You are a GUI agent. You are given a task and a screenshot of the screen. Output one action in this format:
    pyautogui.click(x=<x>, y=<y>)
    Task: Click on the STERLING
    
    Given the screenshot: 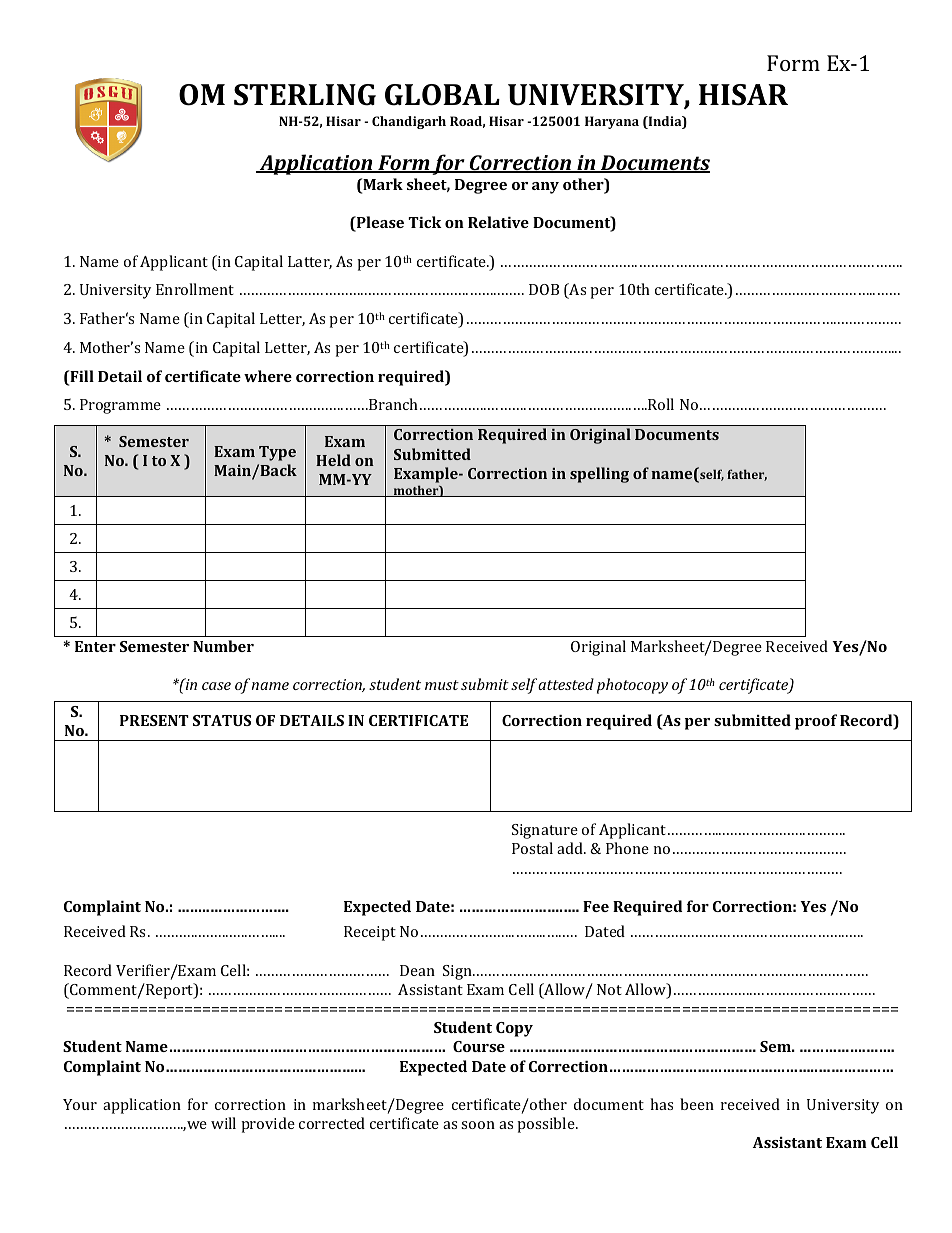 What is the action you would take?
    pyautogui.click(x=305, y=95)
